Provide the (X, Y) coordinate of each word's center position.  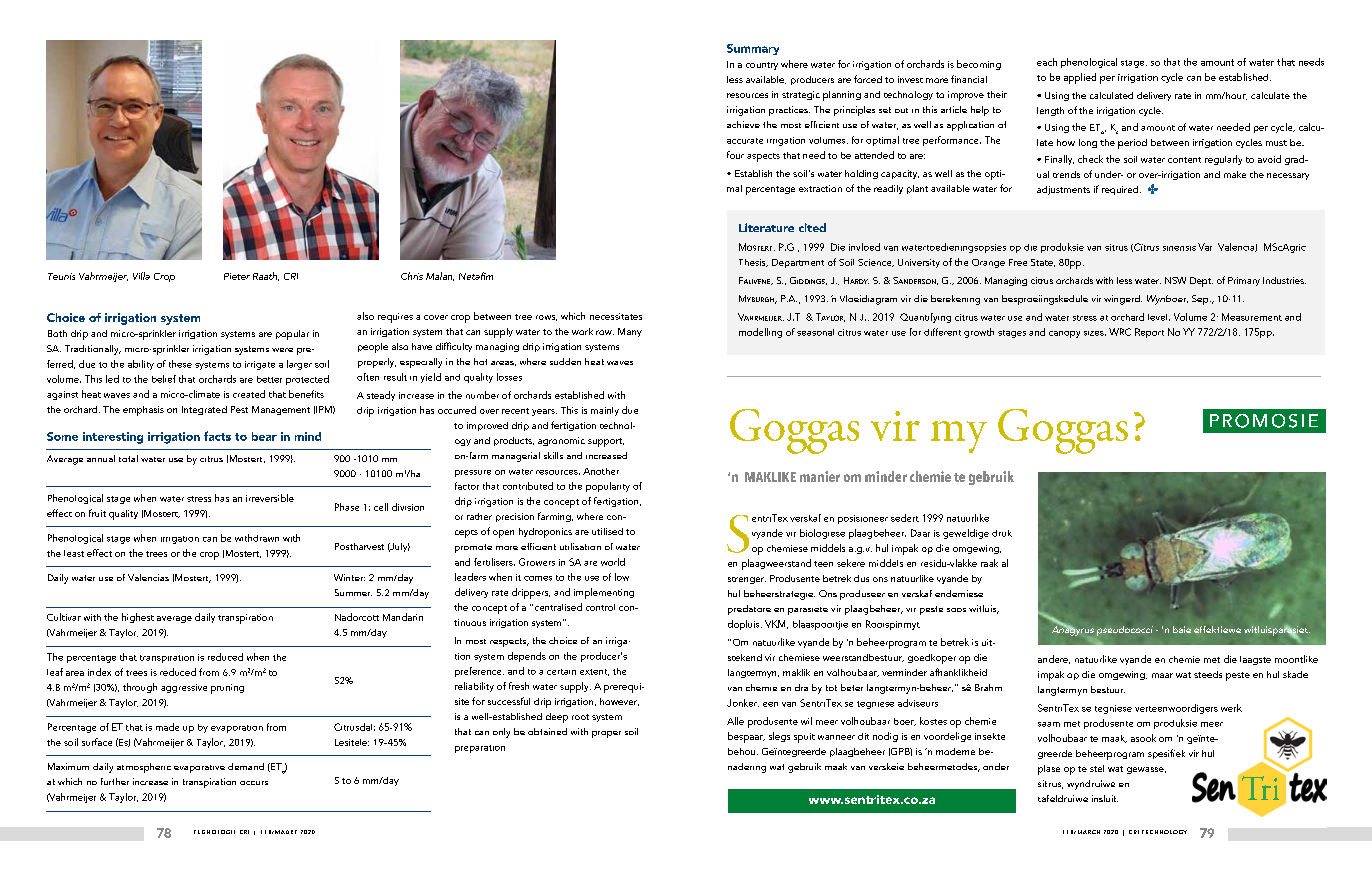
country (762, 66)
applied (1080, 78)
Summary (753, 49)
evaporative (199, 769)
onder (996, 766)
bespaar (746, 737)
